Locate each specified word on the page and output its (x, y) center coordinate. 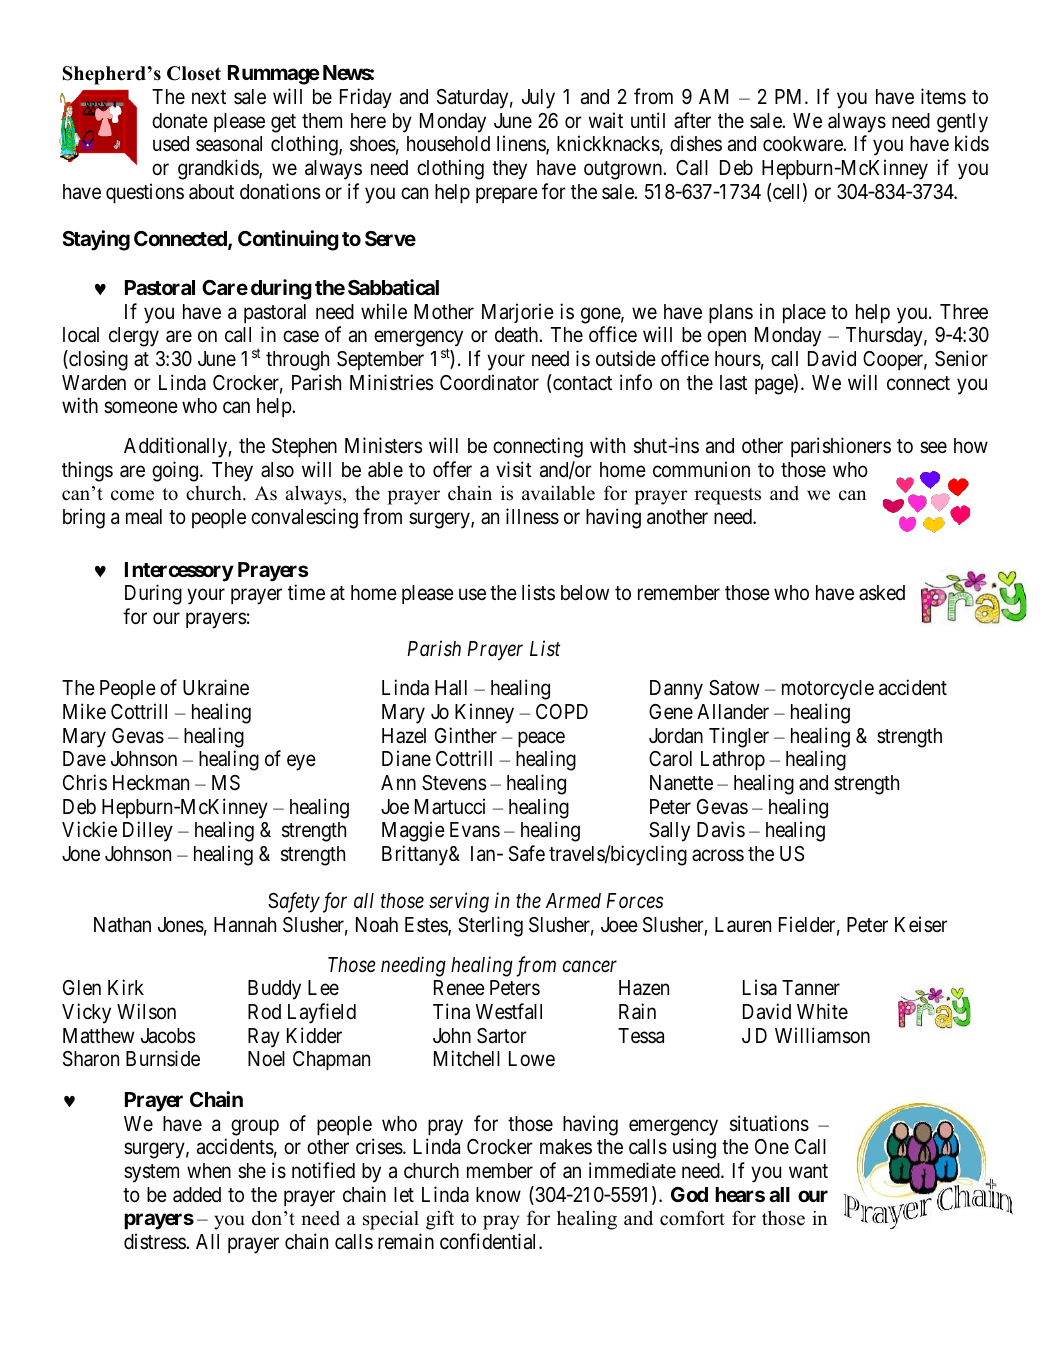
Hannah (245, 925)
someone (141, 408)
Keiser (921, 924)
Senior (961, 358)
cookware (804, 144)
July (538, 99)
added (197, 1195)
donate (180, 121)
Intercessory (179, 572)
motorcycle (828, 690)
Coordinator (489, 382)
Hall (451, 687)
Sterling (490, 926)
